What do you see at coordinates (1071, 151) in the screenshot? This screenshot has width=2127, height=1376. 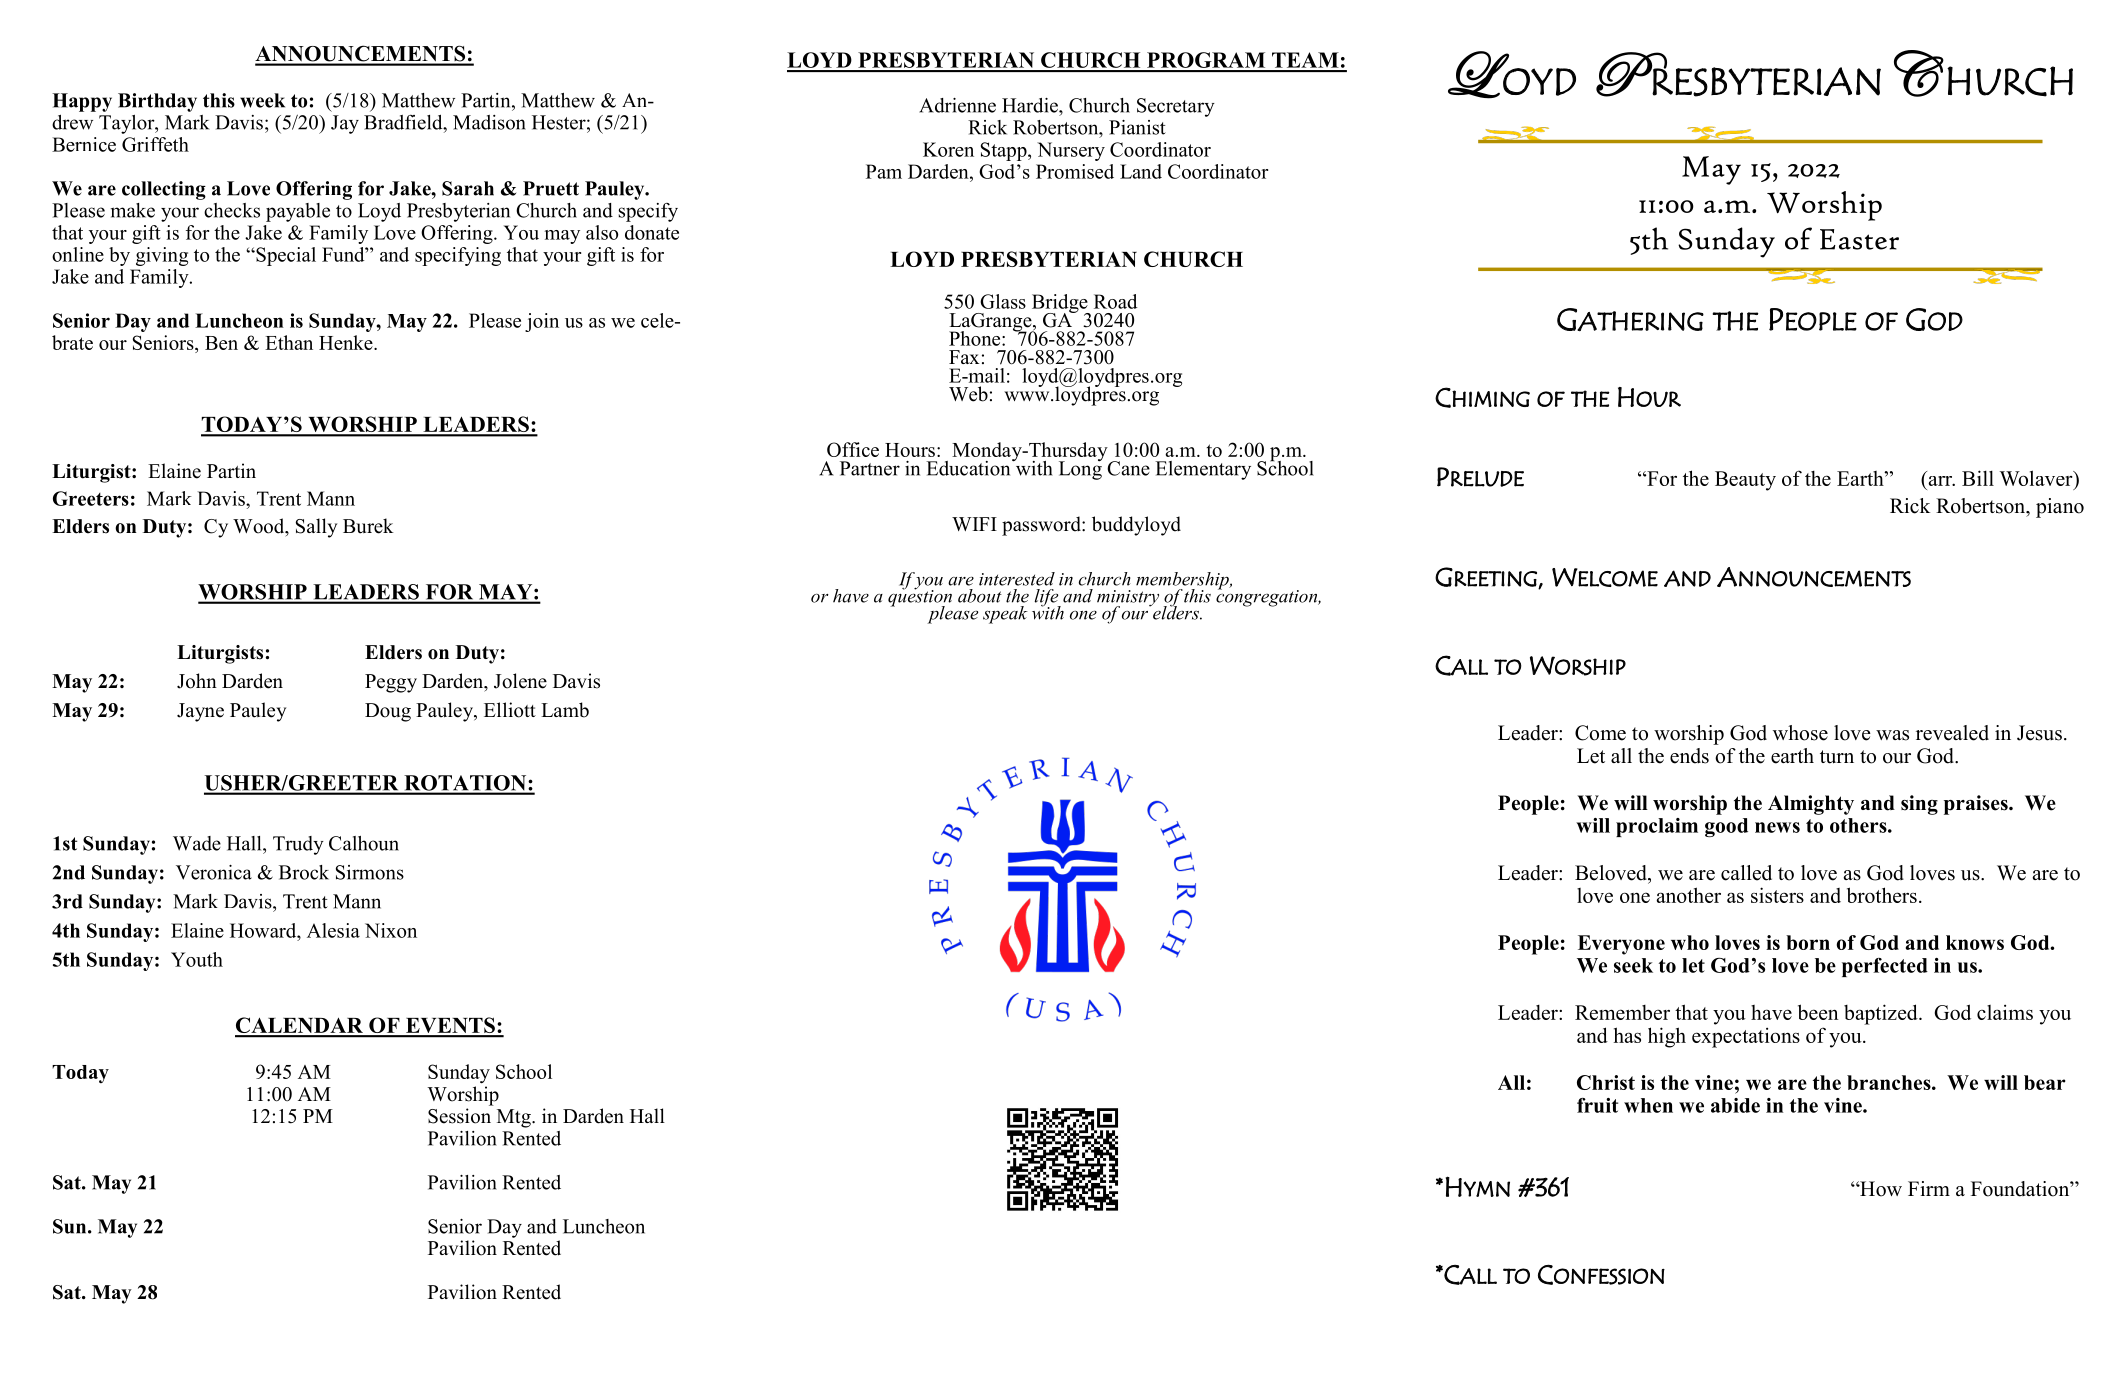 I see `Nursery` at bounding box center [1071, 151].
